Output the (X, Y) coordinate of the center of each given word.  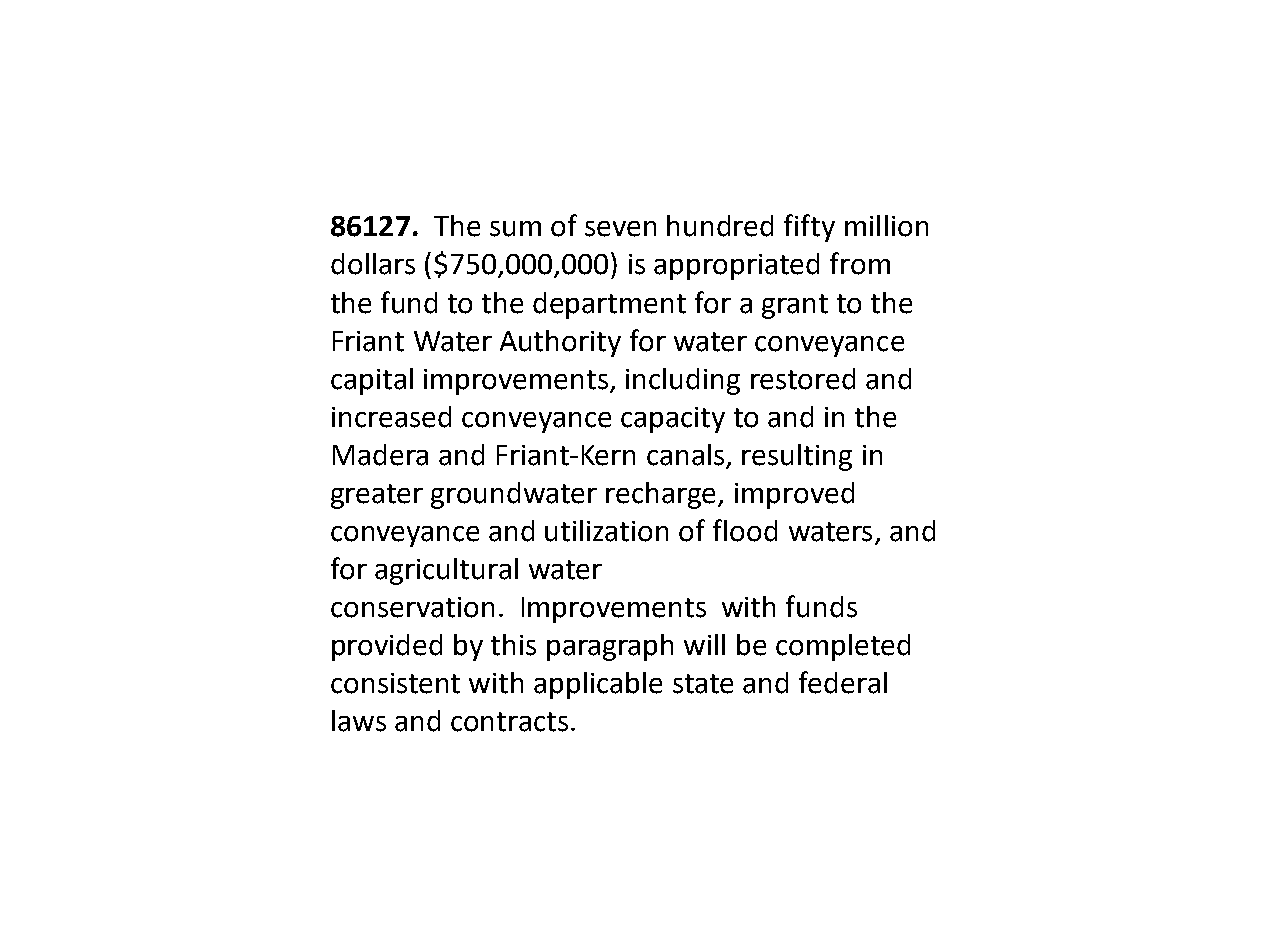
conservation (412, 607)
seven (620, 229)
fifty (809, 228)
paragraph (610, 647)
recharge (662, 495)
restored (803, 379)
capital (372, 381)
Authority (560, 343)
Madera (380, 455)
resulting (797, 457)
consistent (395, 683)
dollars (373, 264)
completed (843, 647)
